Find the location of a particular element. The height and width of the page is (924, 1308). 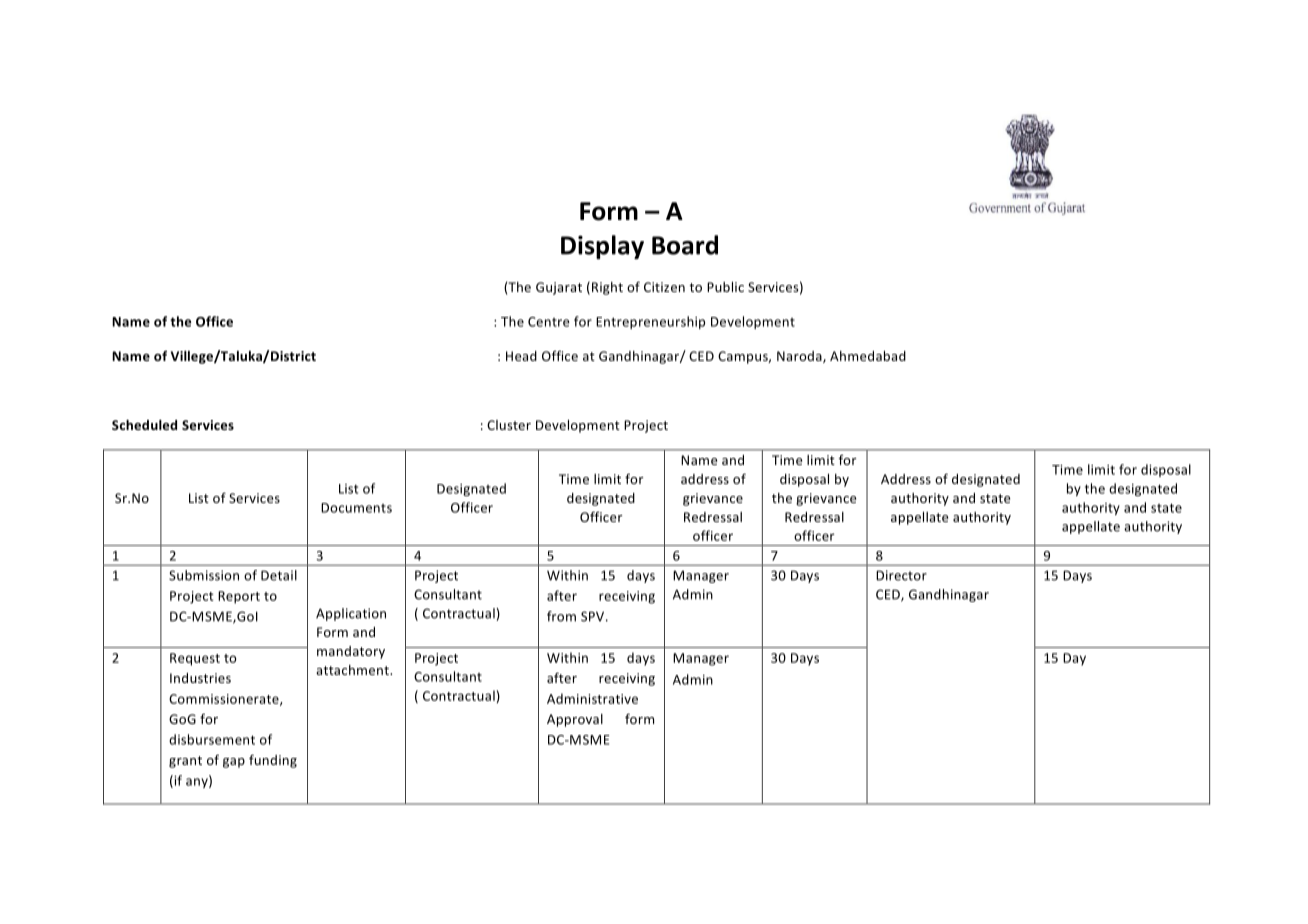

Display is located at coordinates (602, 247).
